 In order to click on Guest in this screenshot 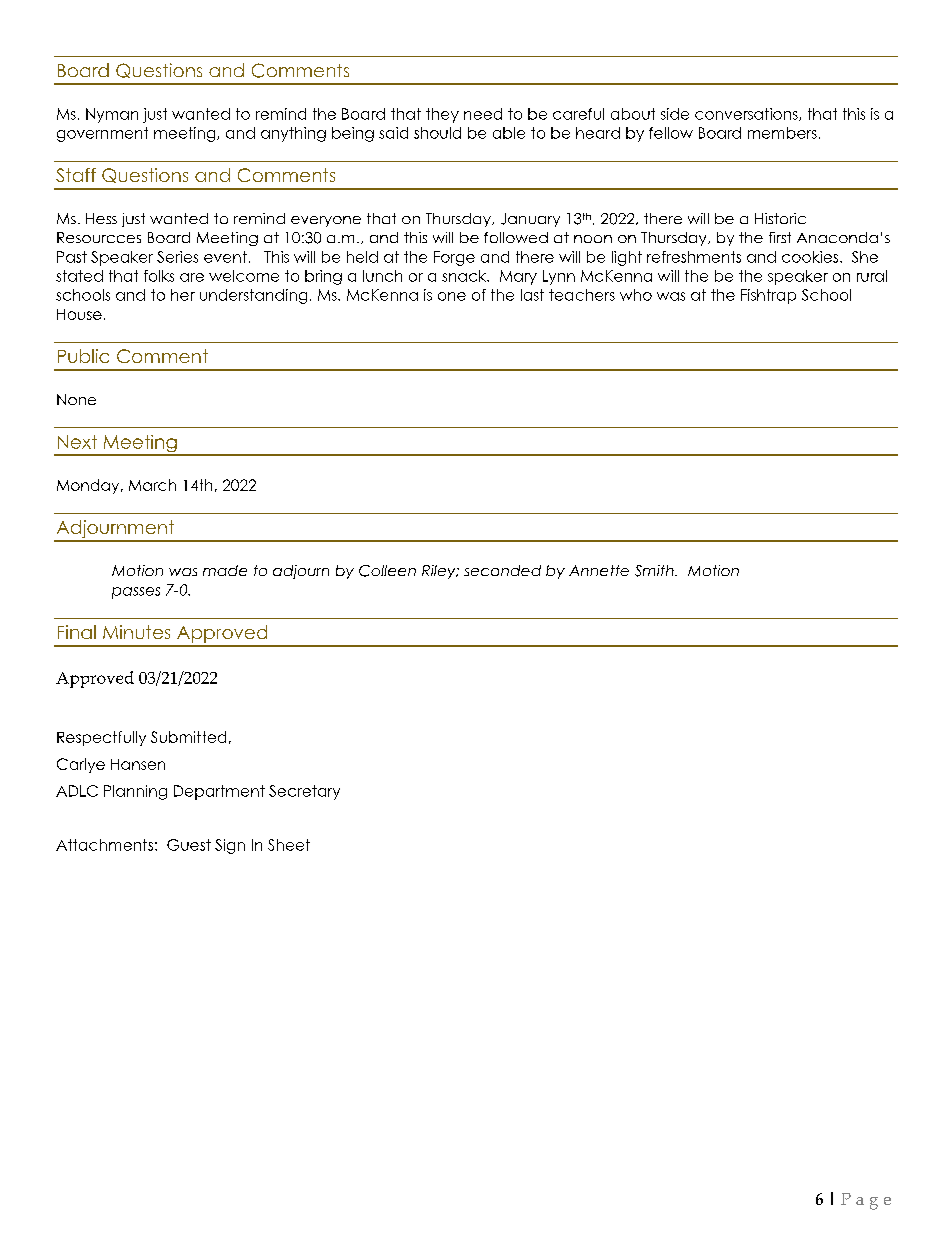, I will do `click(189, 845)`.
